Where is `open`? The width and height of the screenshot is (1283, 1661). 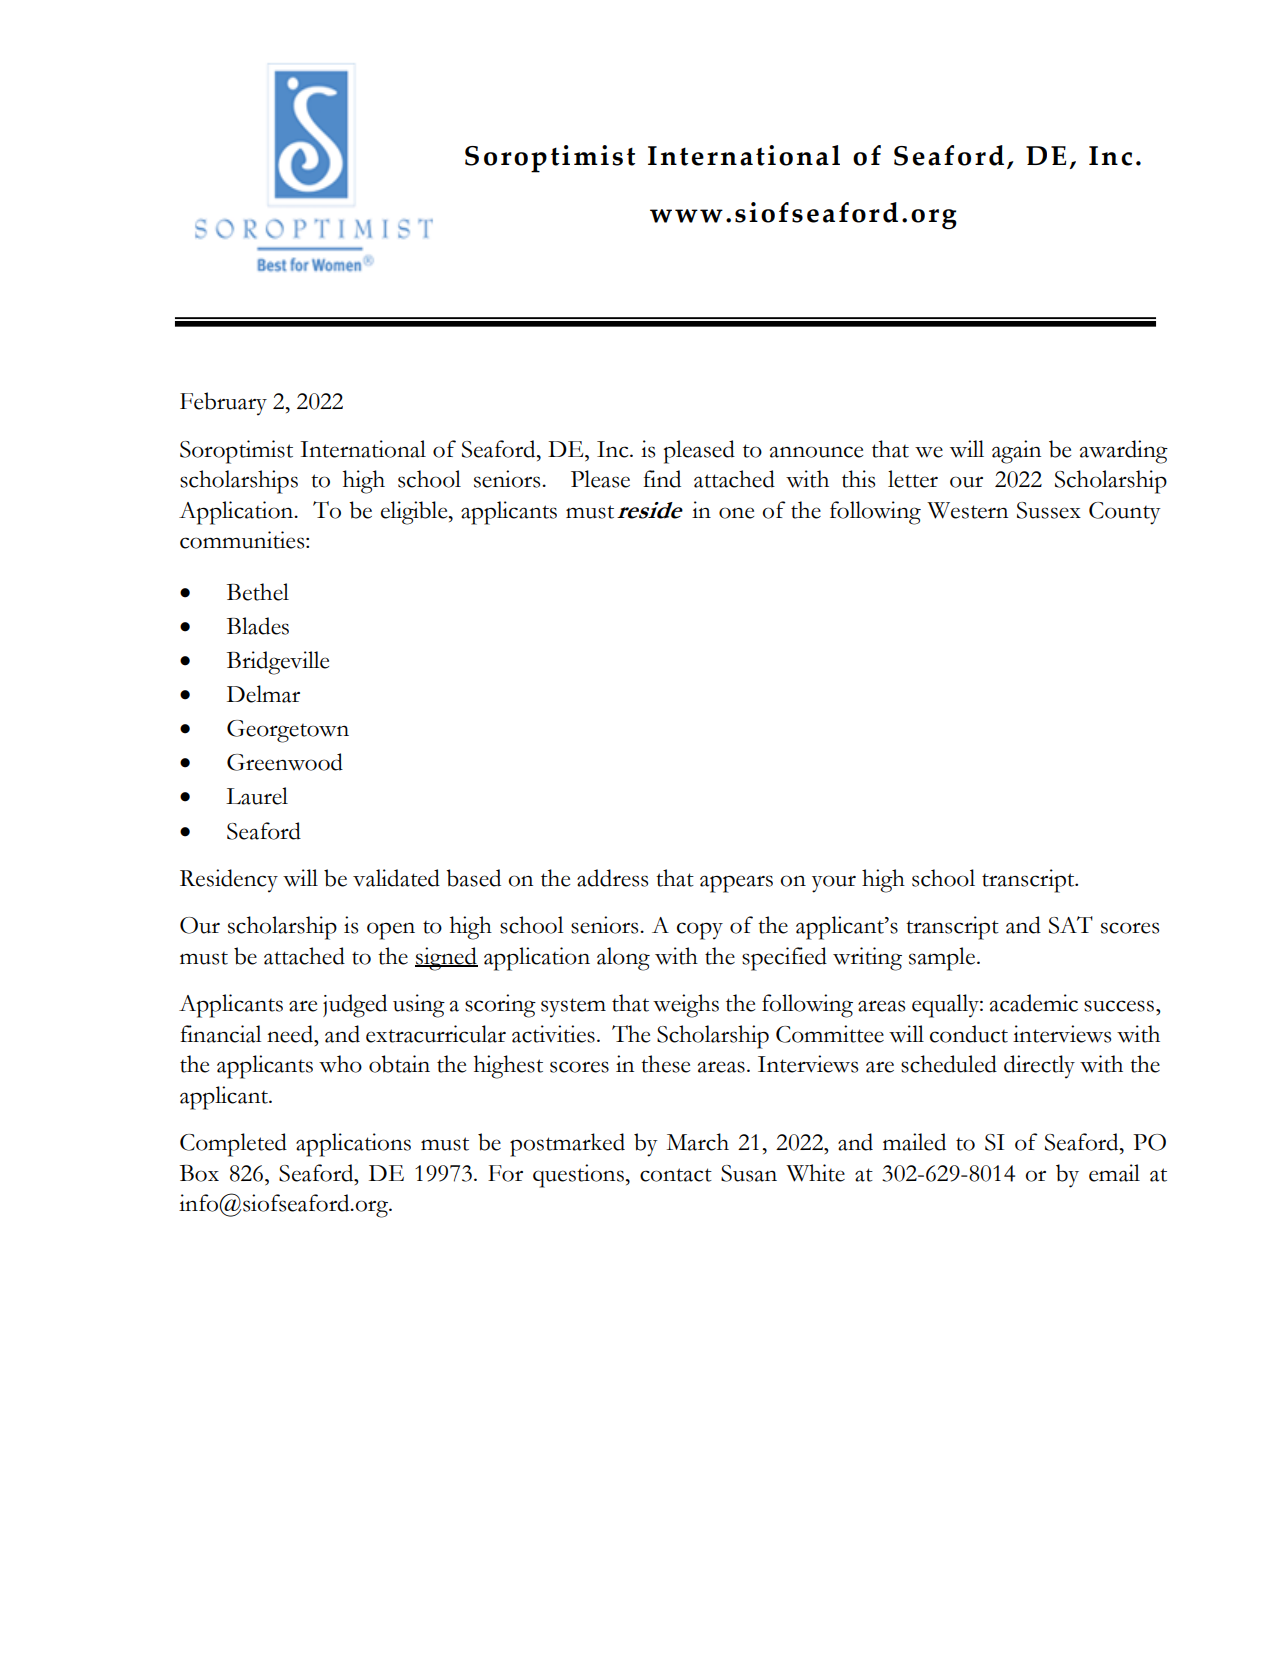 open is located at coordinates (391, 931).
